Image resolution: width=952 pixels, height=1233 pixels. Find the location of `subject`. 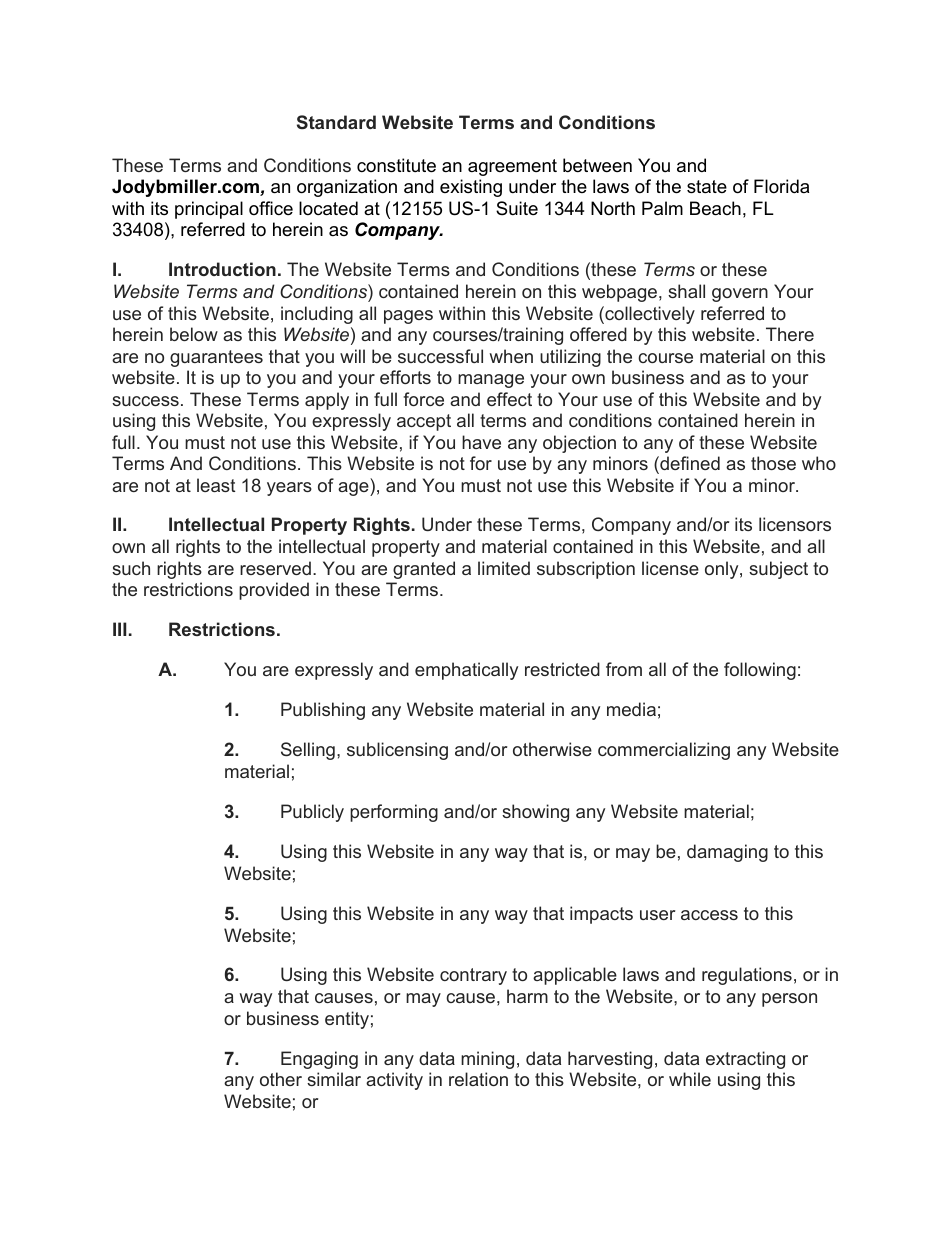

subject is located at coordinates (778, 570).
